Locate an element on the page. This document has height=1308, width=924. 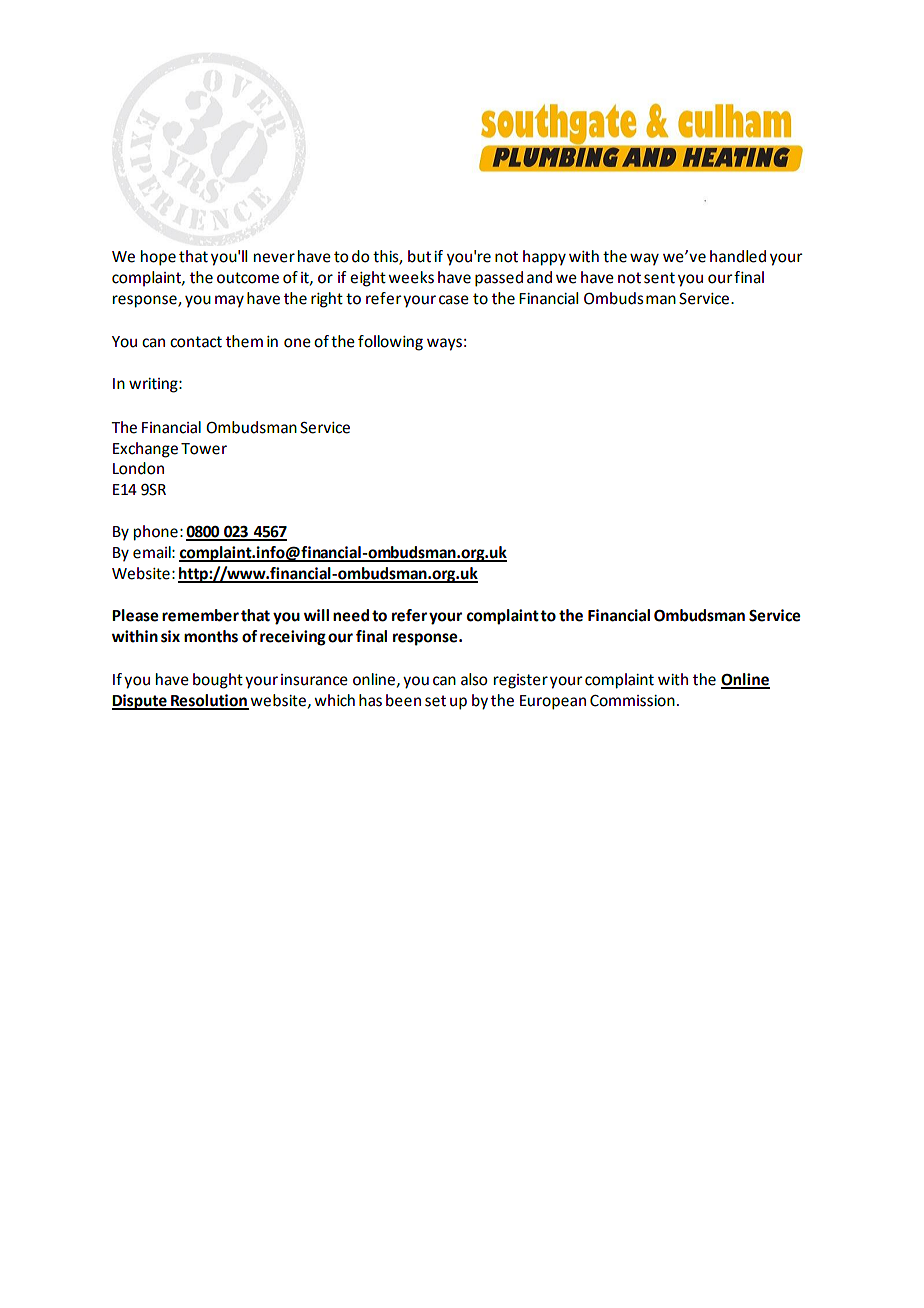
Tower is located at coordinates (204, 449).
